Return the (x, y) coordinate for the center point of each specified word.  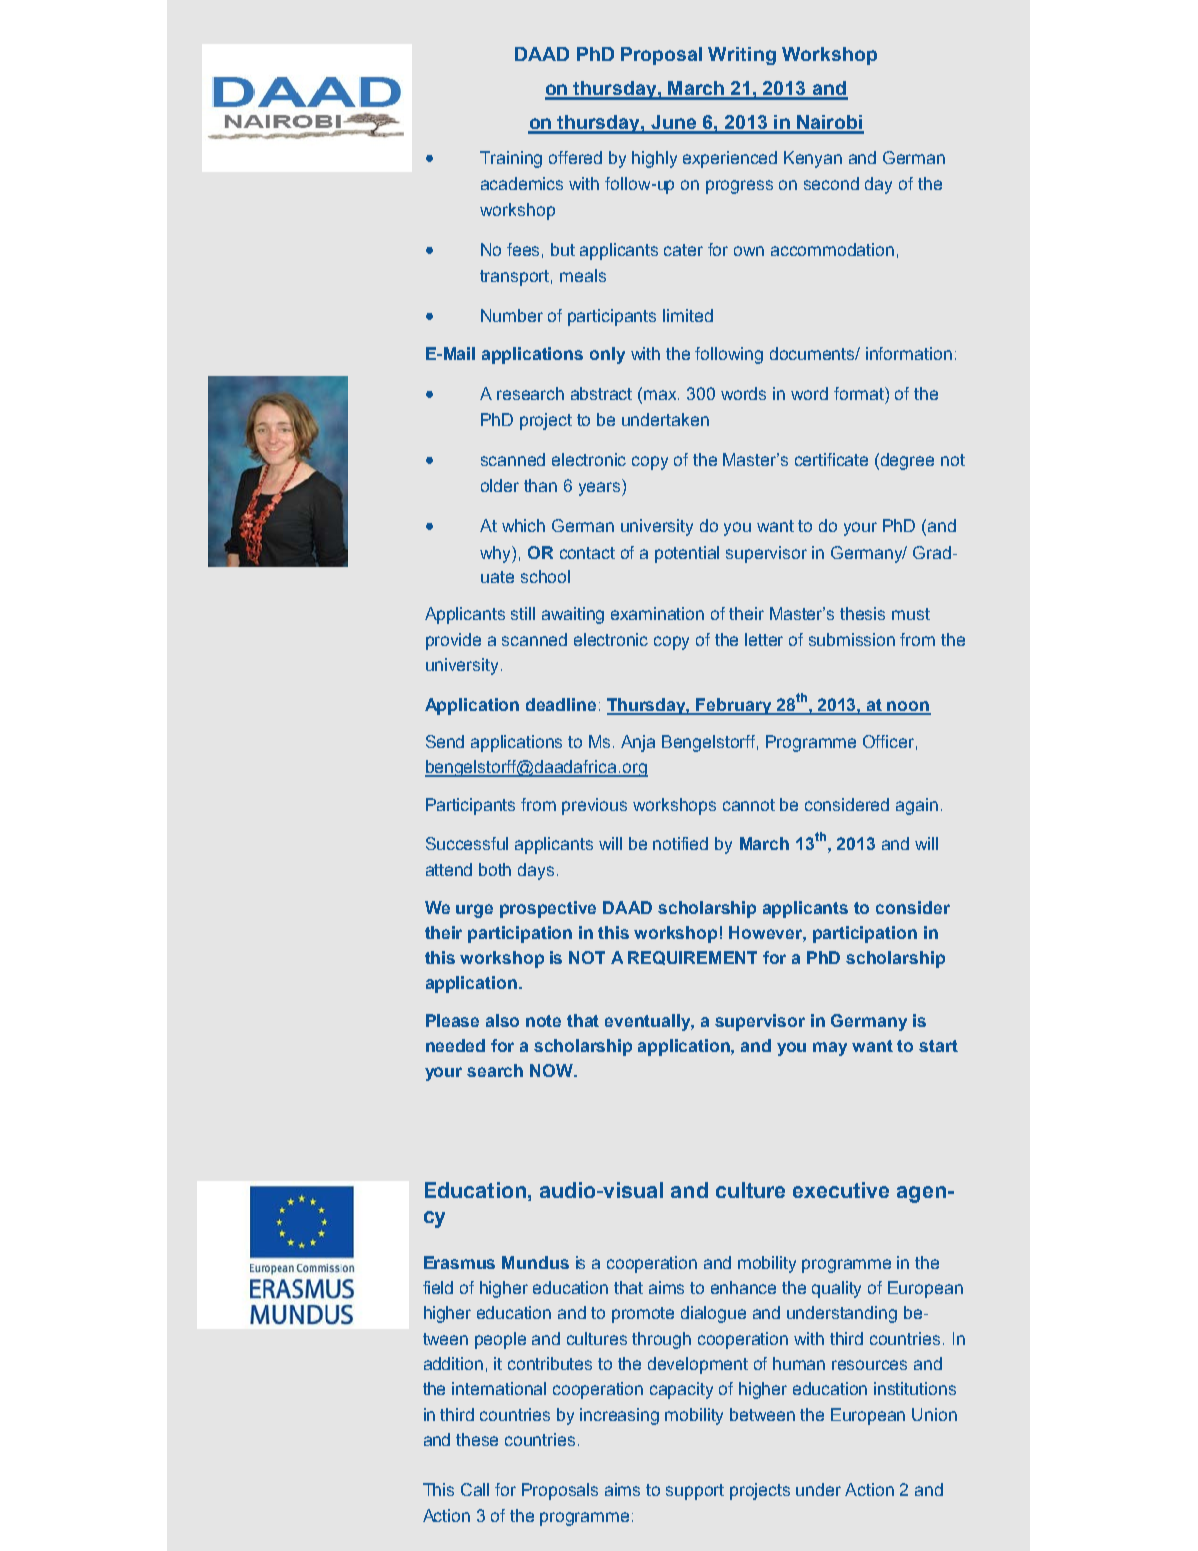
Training (511, 159)
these (477, 1439)
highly (654, 159)
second (831, 183)
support (695, 1492)
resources (869, 1365)
